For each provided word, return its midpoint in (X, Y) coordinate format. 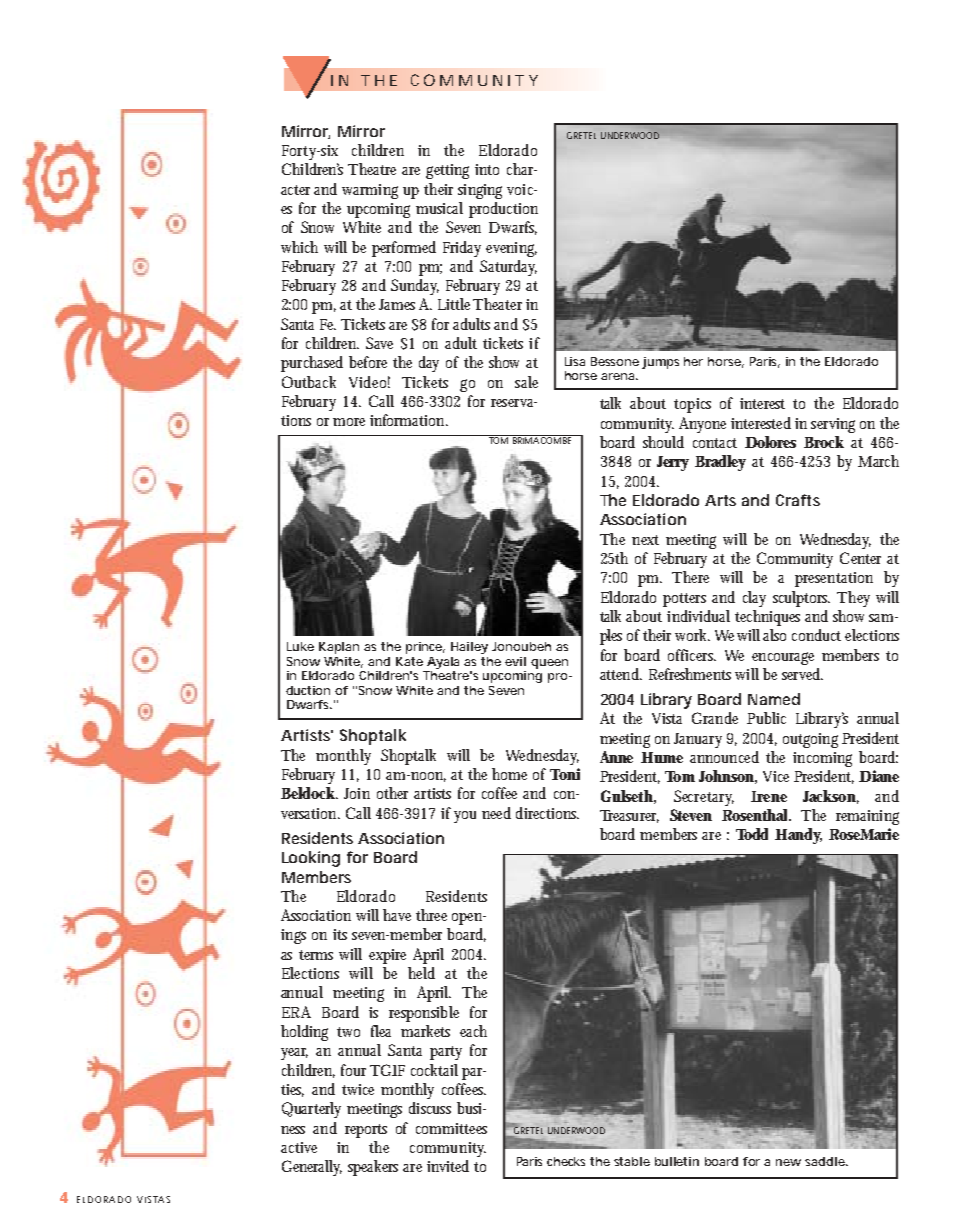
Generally (312, 1168)
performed (404, 249)
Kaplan (339, 648)
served (802, 674)
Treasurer (629, 816)
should (663, 442)
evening (511, 249)
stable (632, 1161)
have (397, 915)
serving (833, 425)
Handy (798, 836)
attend (621, 674)
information (409, 420)
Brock (824, 442)
